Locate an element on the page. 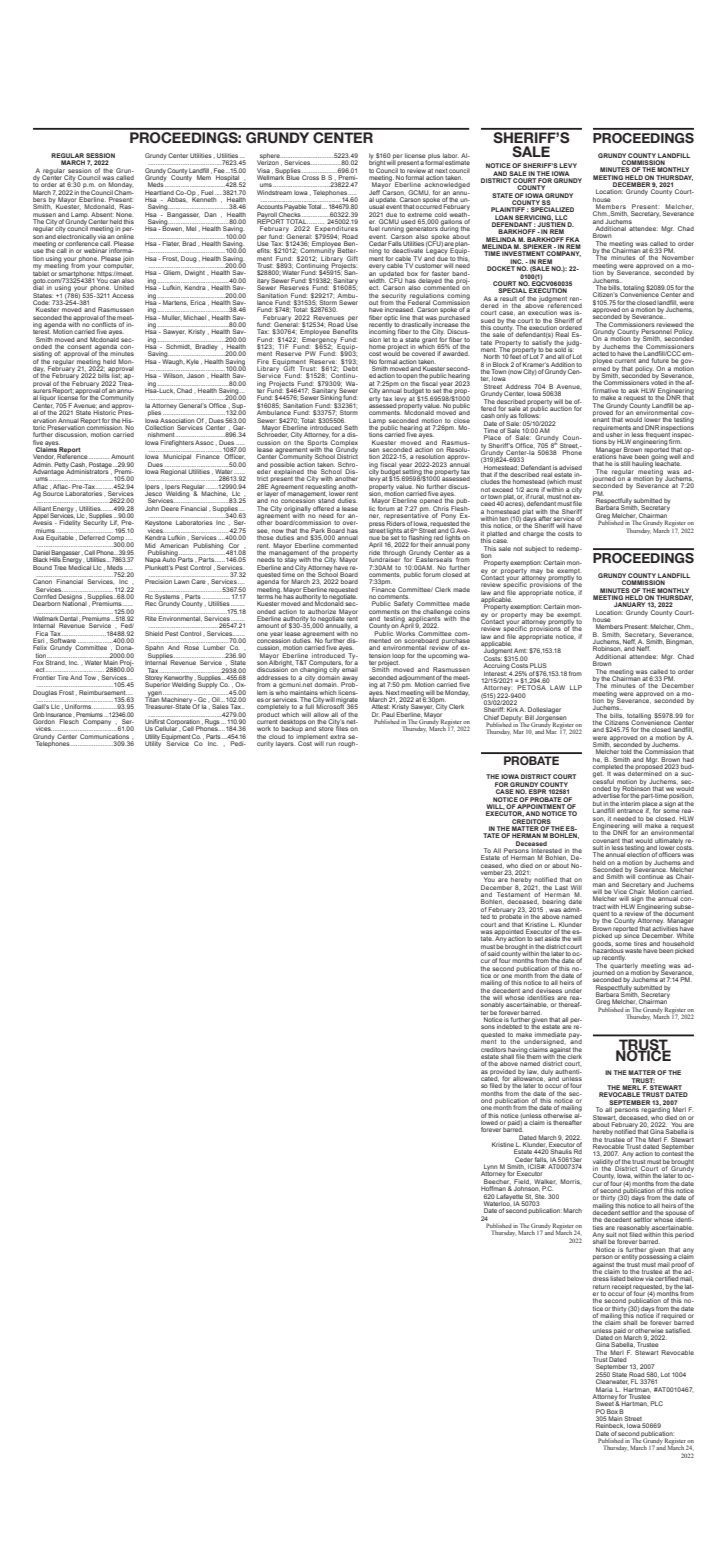  Morris is located at coordinates (570, 1181).
